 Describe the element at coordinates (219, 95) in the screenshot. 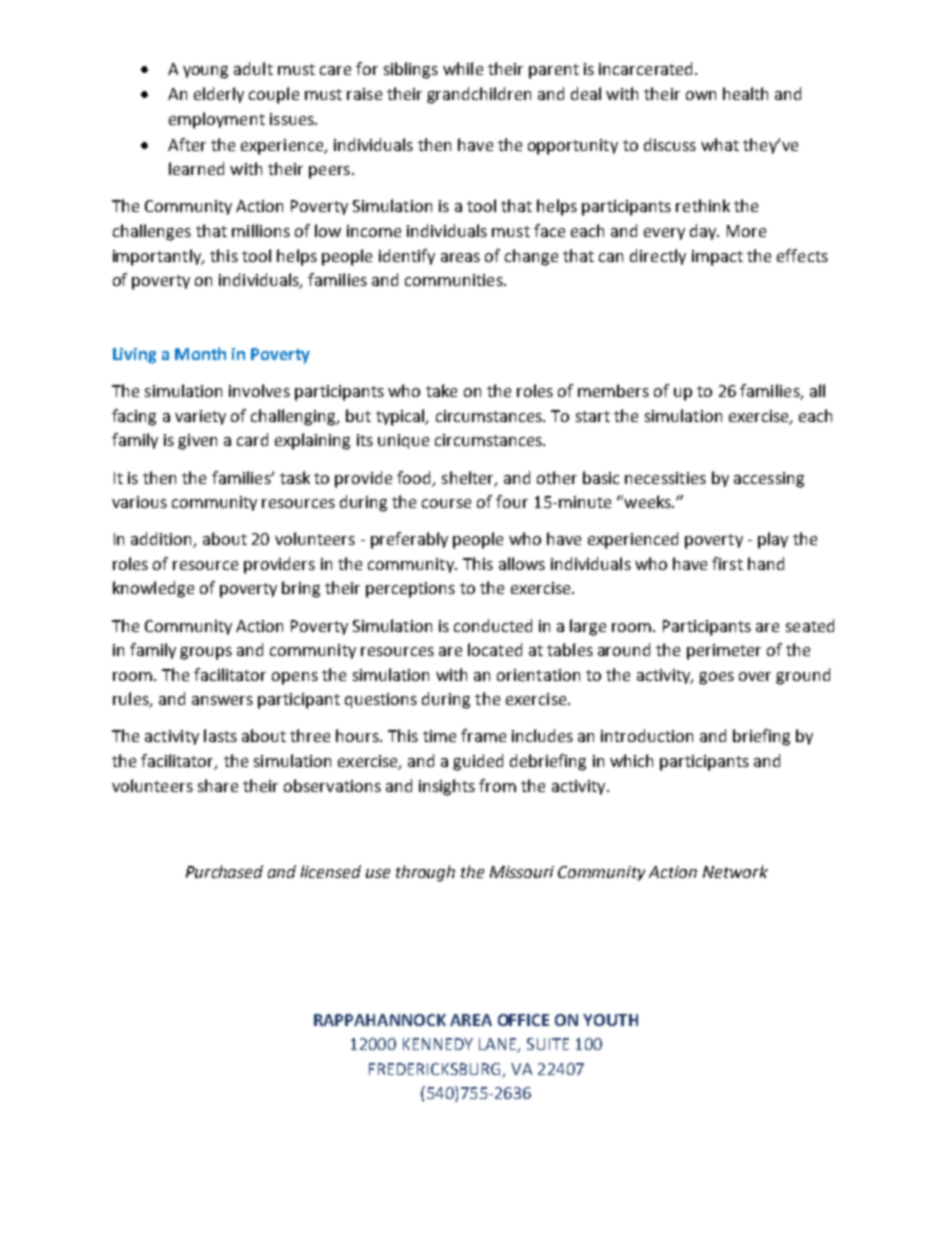

I see `elderly` at that location.
